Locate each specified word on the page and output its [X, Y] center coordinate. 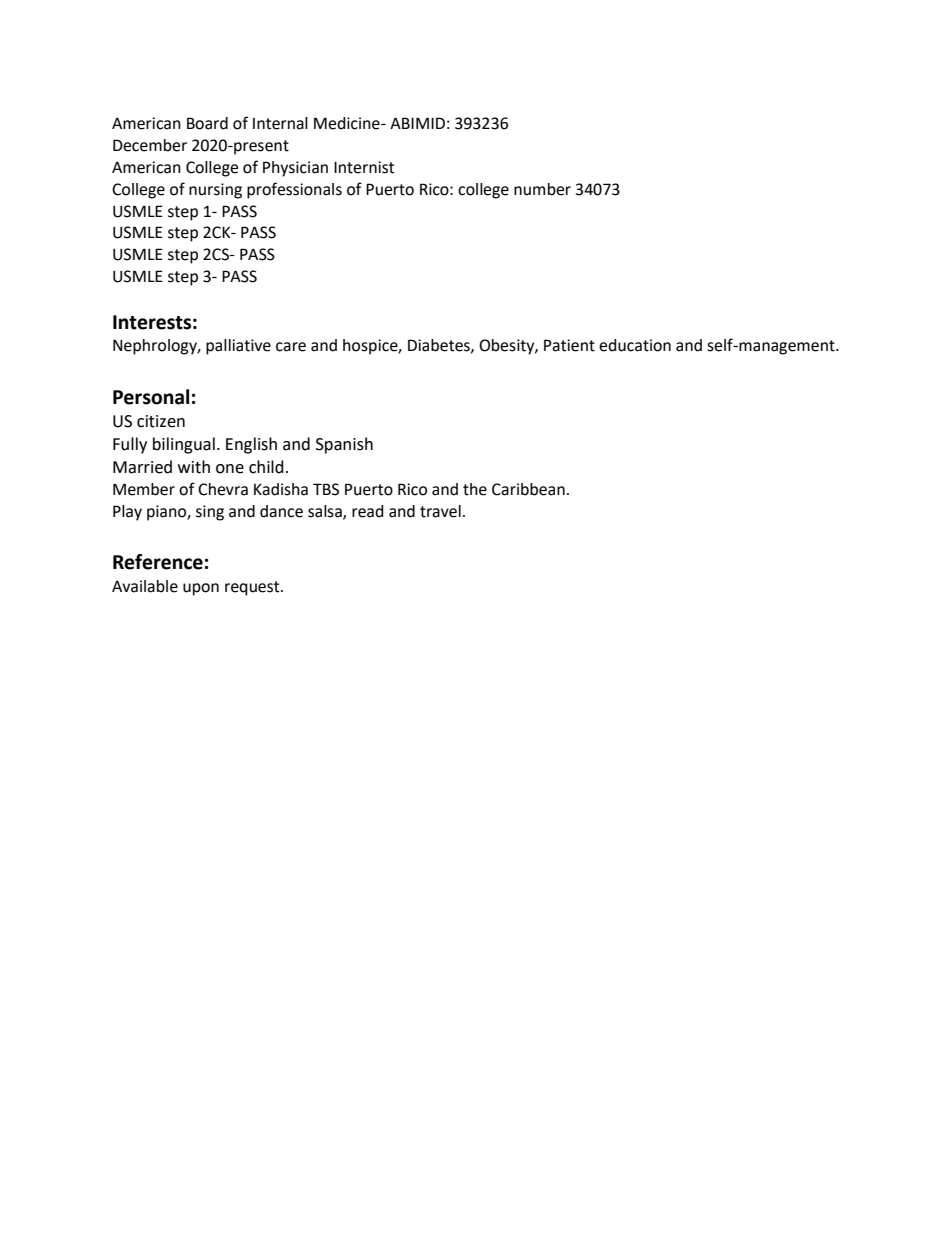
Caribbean [528, 489]
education [635, 345]
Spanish [344, 445]
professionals [294, 190]
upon [201, 589]
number [542, 189]
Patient [569, 345]
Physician [295, 169]
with [194, 467]
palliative [238, 347]
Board [207, 123]
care [291, 347]
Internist [364, 167]
